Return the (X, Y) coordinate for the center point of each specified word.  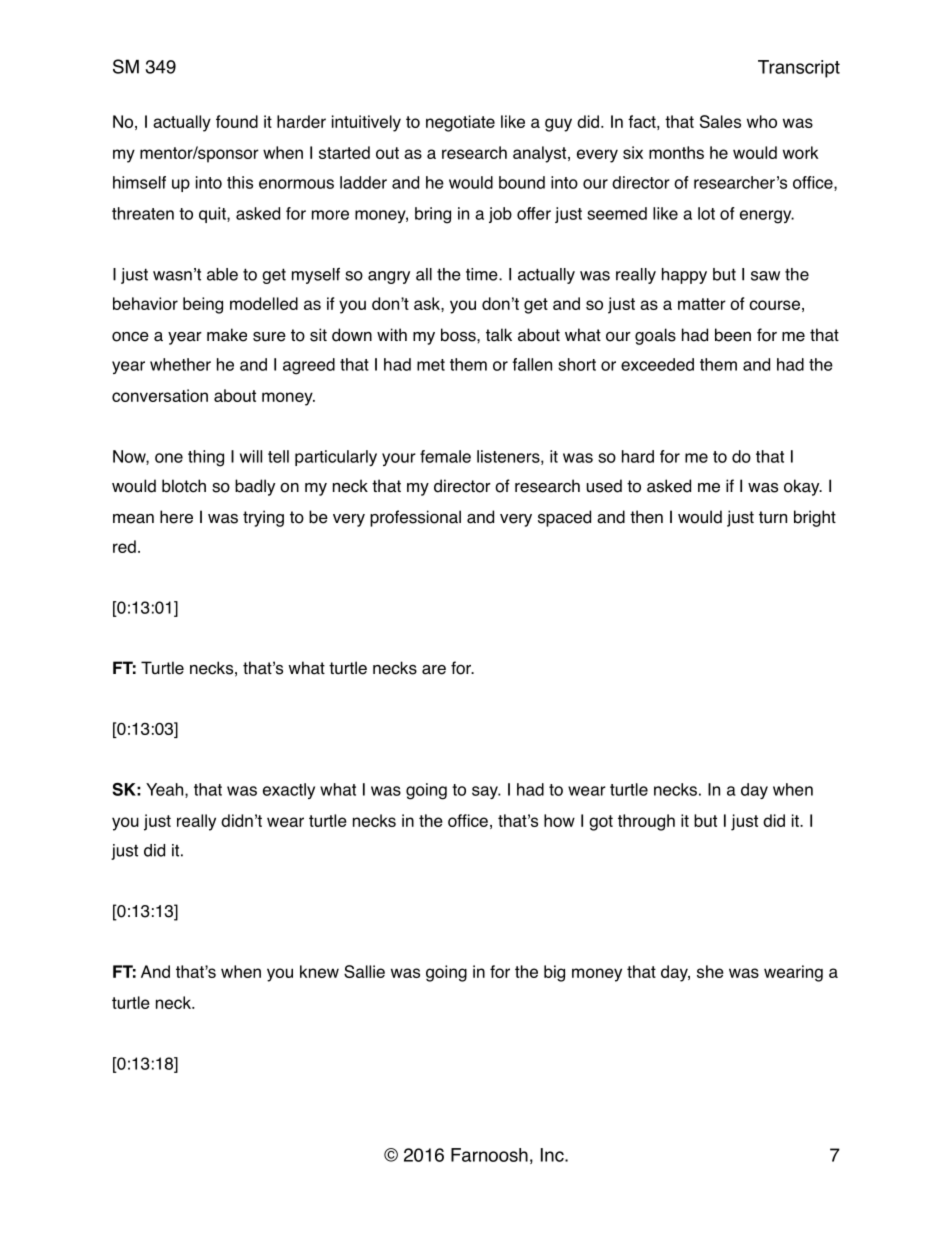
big (554, 973)
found (237, 121)
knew (319, 971)
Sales (720, 121)
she (710, 971)
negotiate (460, 123)
